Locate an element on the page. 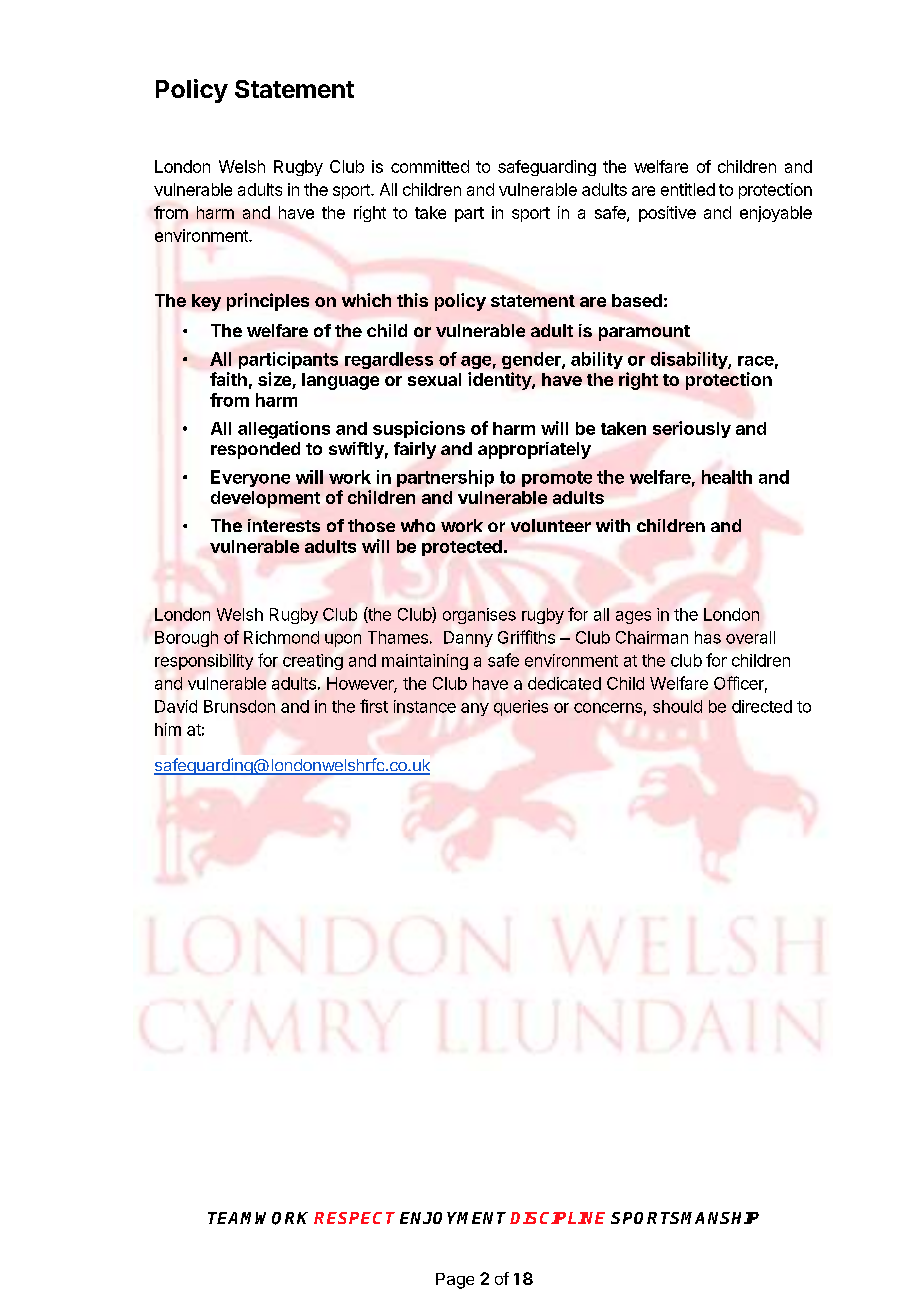  principles is located at coordinates (268, 302).
